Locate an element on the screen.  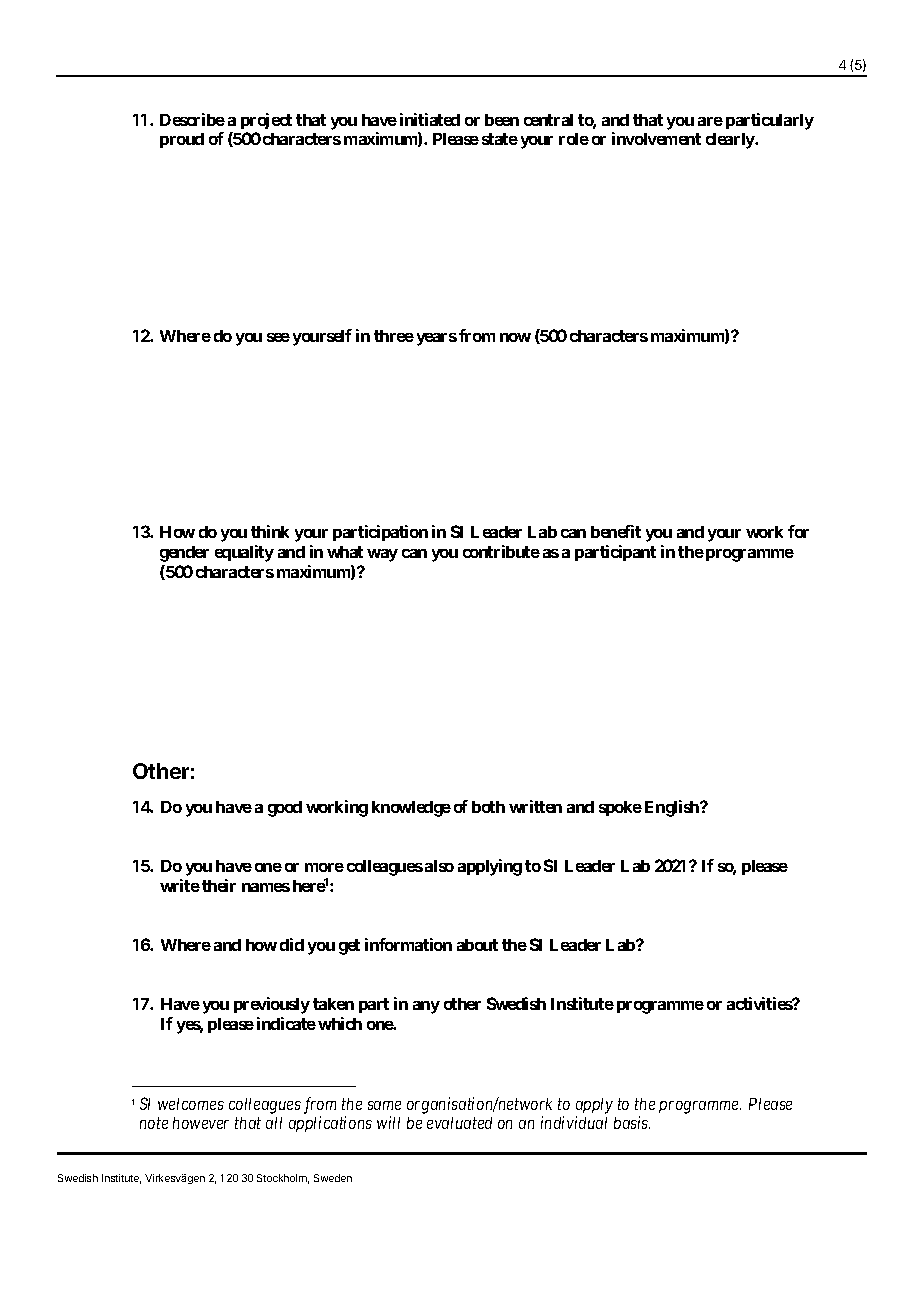
benefit is located at coordinates (616, 531).
